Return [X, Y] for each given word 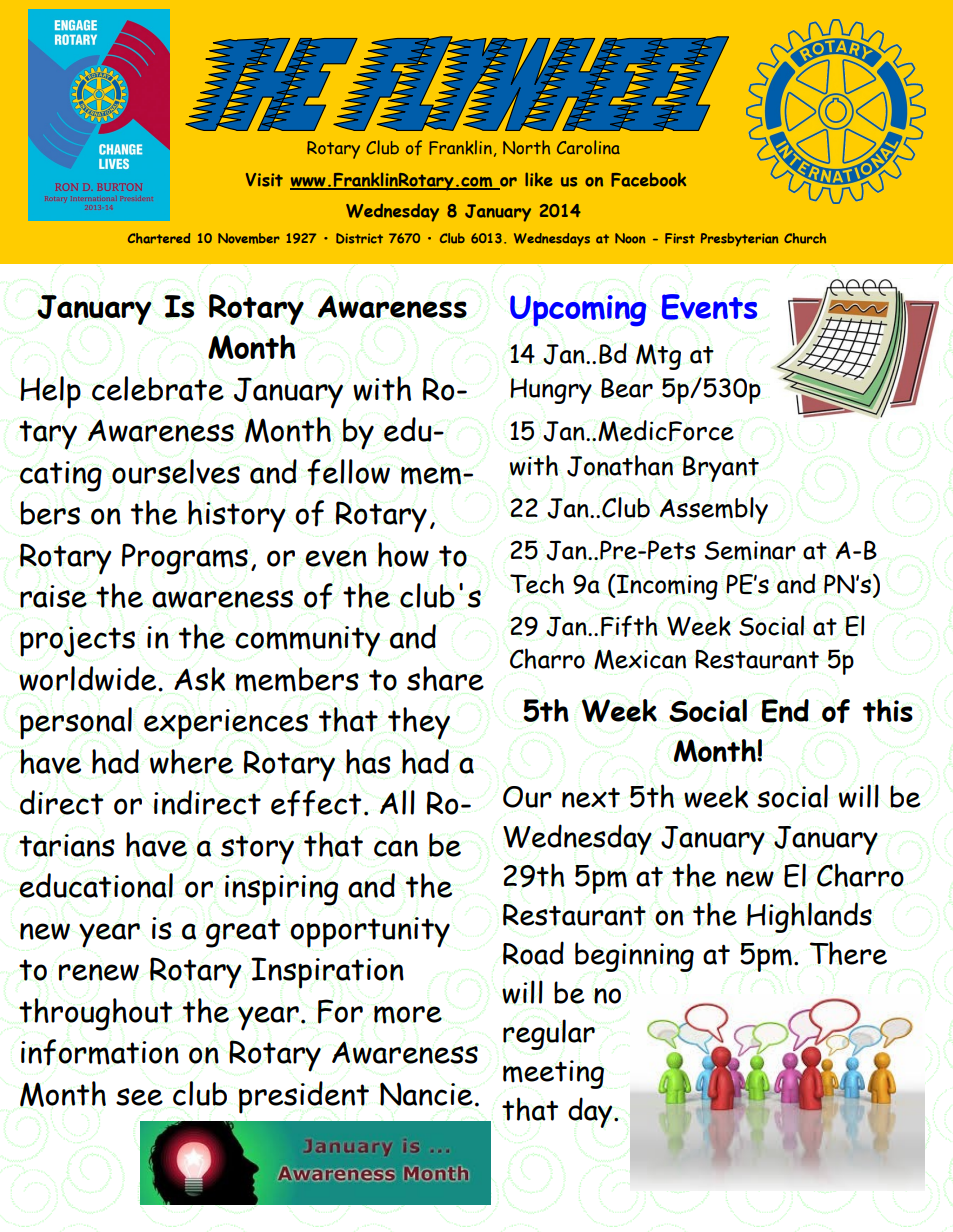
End [785, 711]
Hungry [551, 391]
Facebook [648, 179]
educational [96, 885]
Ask [199, 679]
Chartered [159, 238]
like [539, 179]
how [403, 554]
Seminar [750, 550]
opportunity [370, 932]
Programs [185, 559]
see [139, 1097]
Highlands [809, 917]
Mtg [658, 357]
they [419, 723]
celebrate [158, 388]
